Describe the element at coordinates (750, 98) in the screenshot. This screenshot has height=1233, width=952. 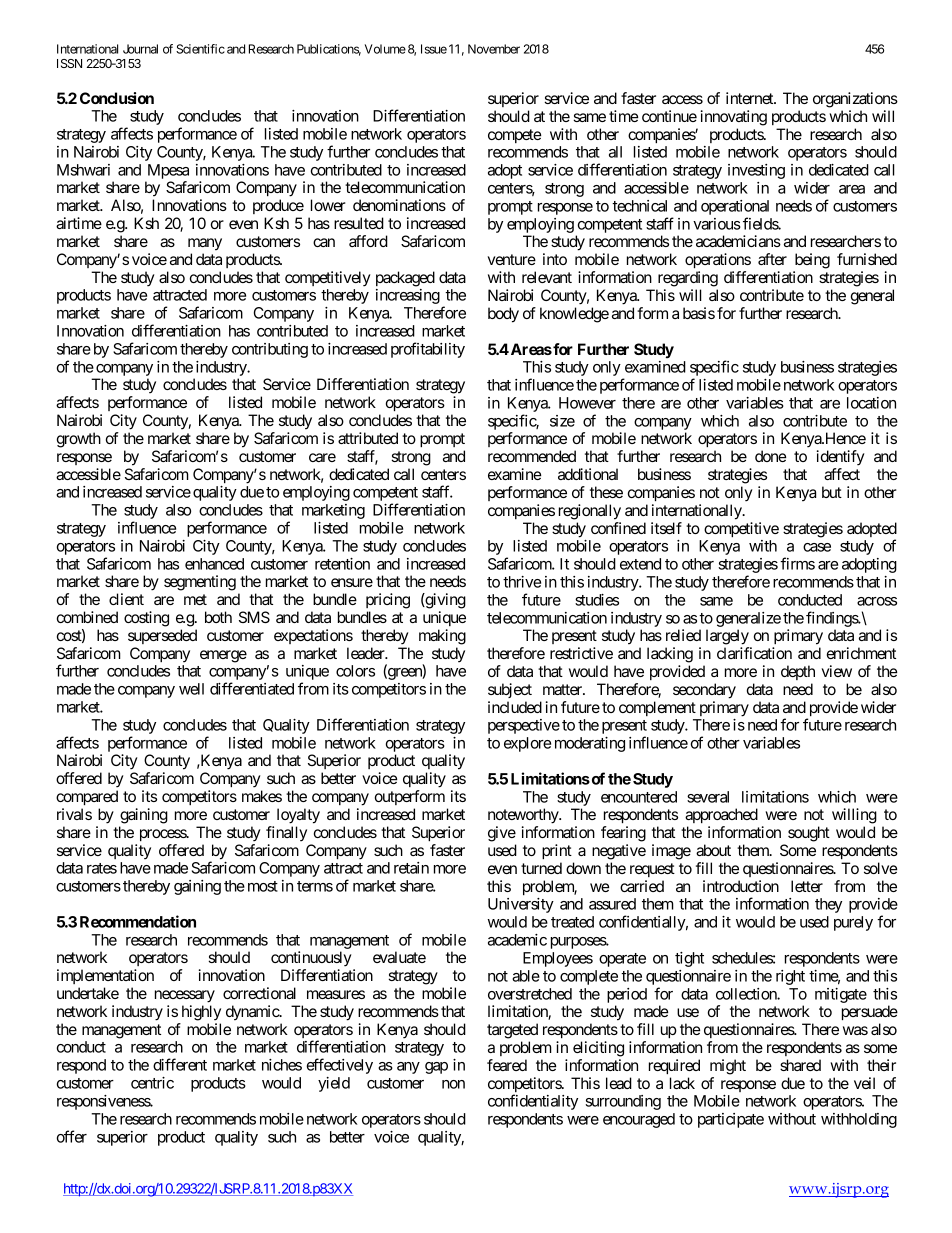
I see `internet` at that location.
